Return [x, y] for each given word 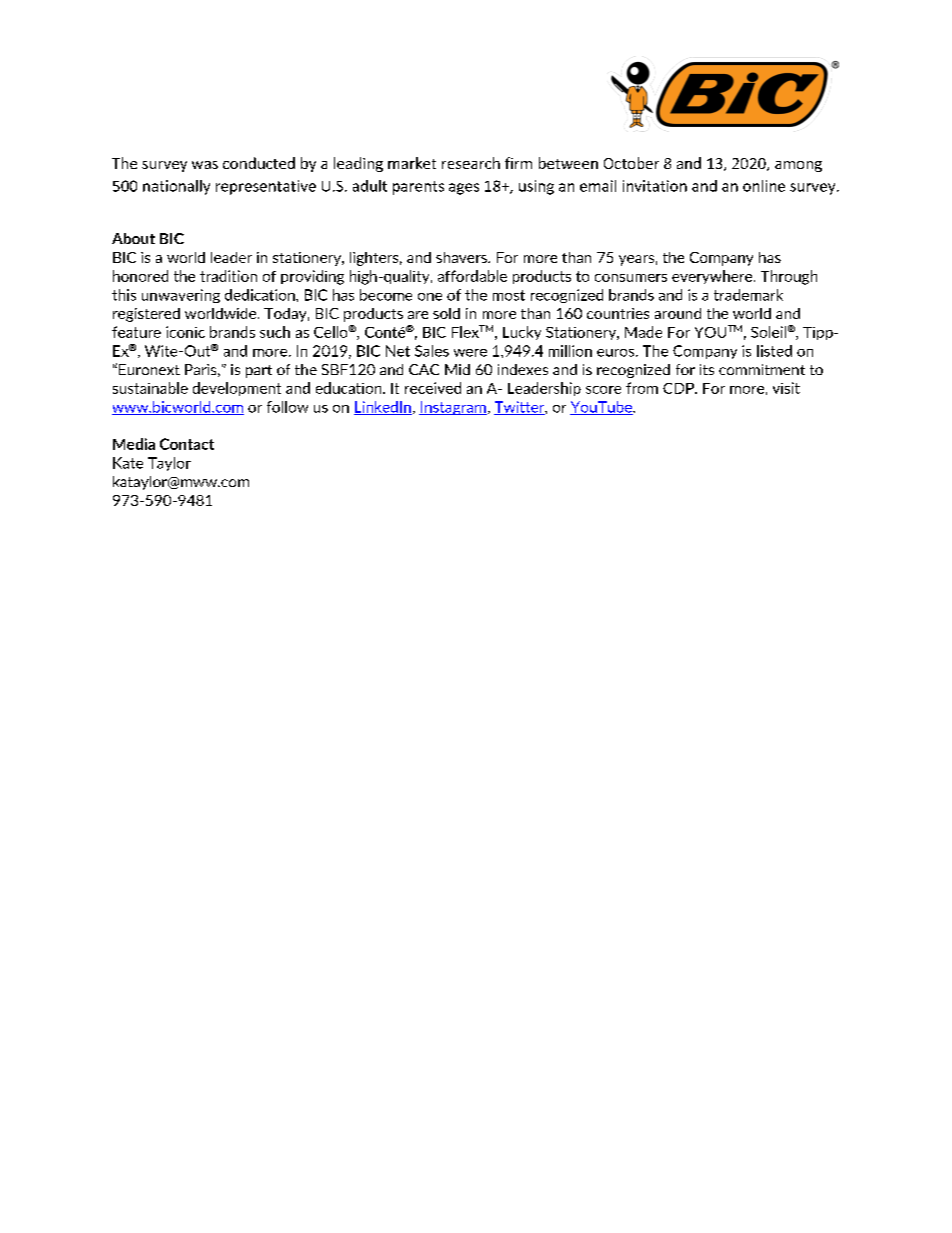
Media [134, 444]
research [471, 163]
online [764, 186]
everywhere [713, 277]
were [470, 353]
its [707, 369]
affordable [472, 276]
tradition [228, 276]
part [259, 371]
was [205, 165]
